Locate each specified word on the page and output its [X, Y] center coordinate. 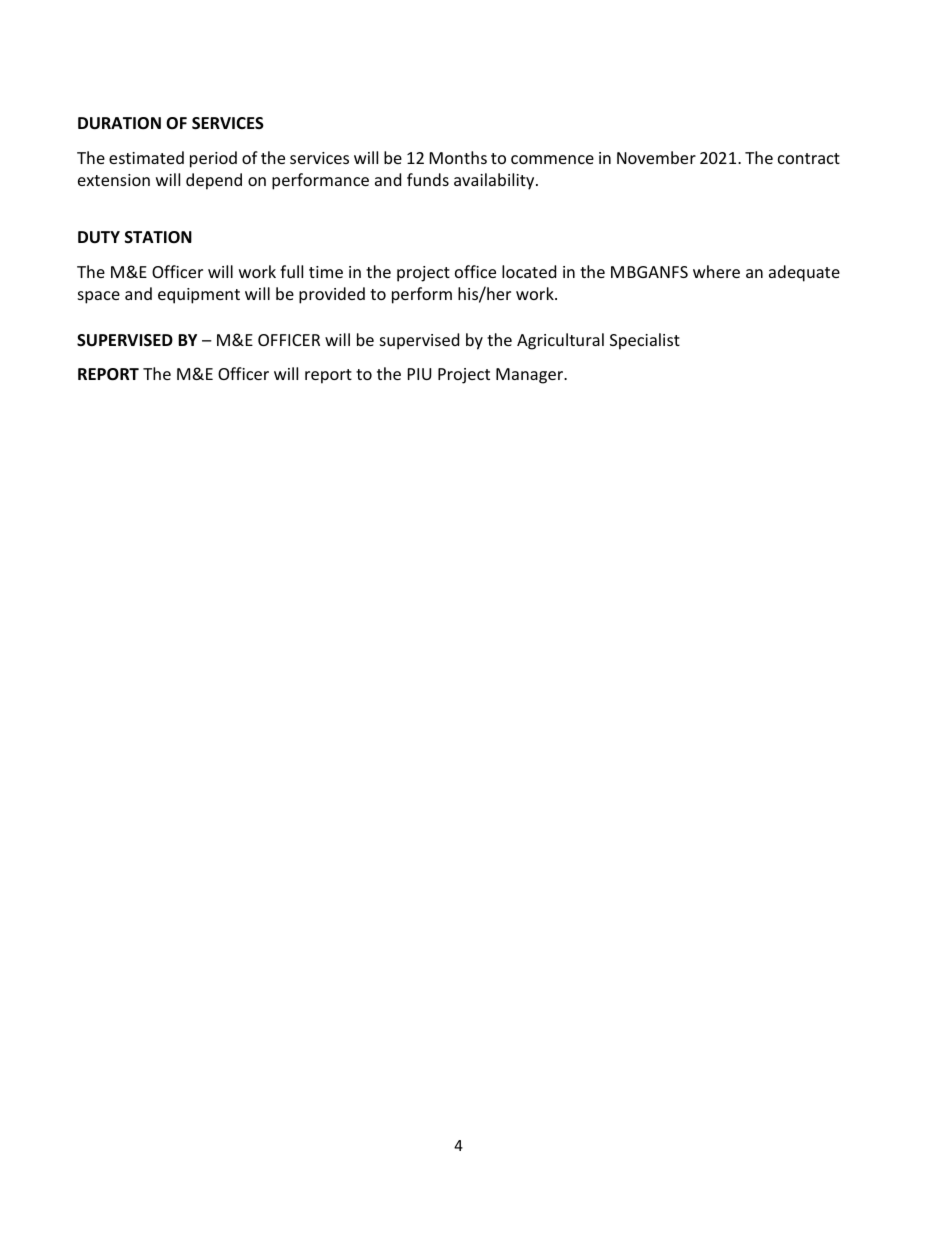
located [529, 271]
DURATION [119, 123]
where [716, 271]
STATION [158, 237]
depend [214, 181]
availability [495, 181]
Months [458, 157]
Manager [530, 376]
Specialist [645, 341]
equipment [199, 296]
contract [809, 158]
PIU [419, 374]
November [656, 157]
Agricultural [560, 341]
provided [332, 295]
